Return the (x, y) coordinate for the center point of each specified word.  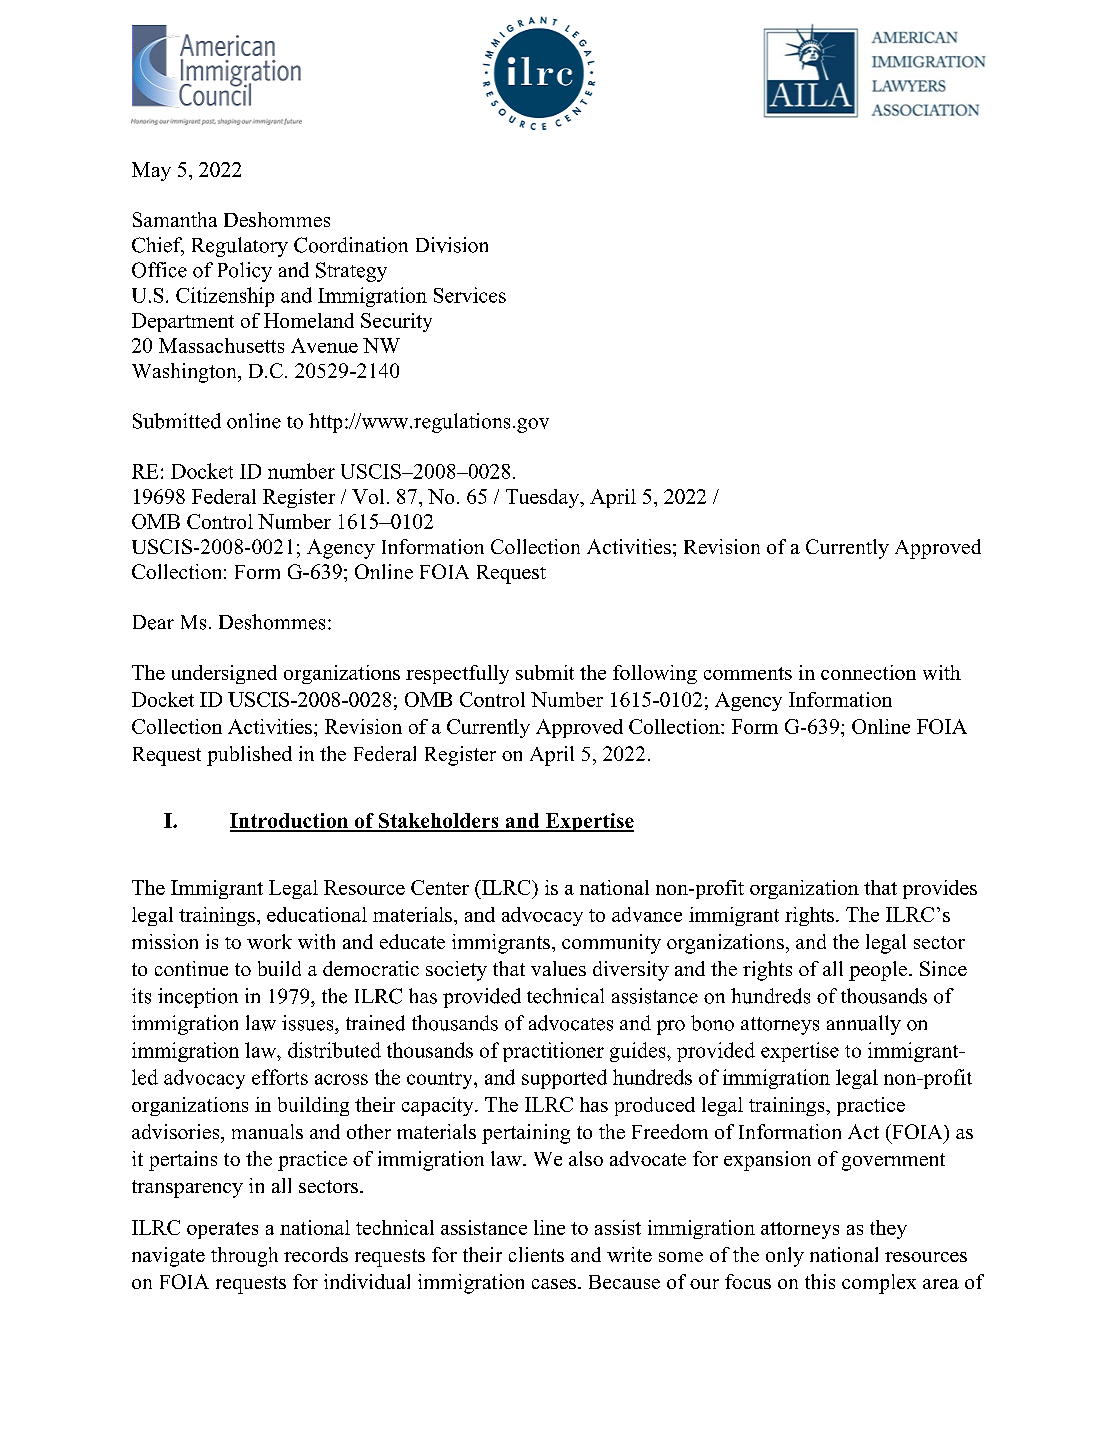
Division (452, 245)
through (244, 1257)
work (269, 941)
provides (940, 889)
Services (470, 295)
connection (868, 672)
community (611, 944)
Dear (153, 622)
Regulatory (240, 247)
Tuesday (543, 498)
